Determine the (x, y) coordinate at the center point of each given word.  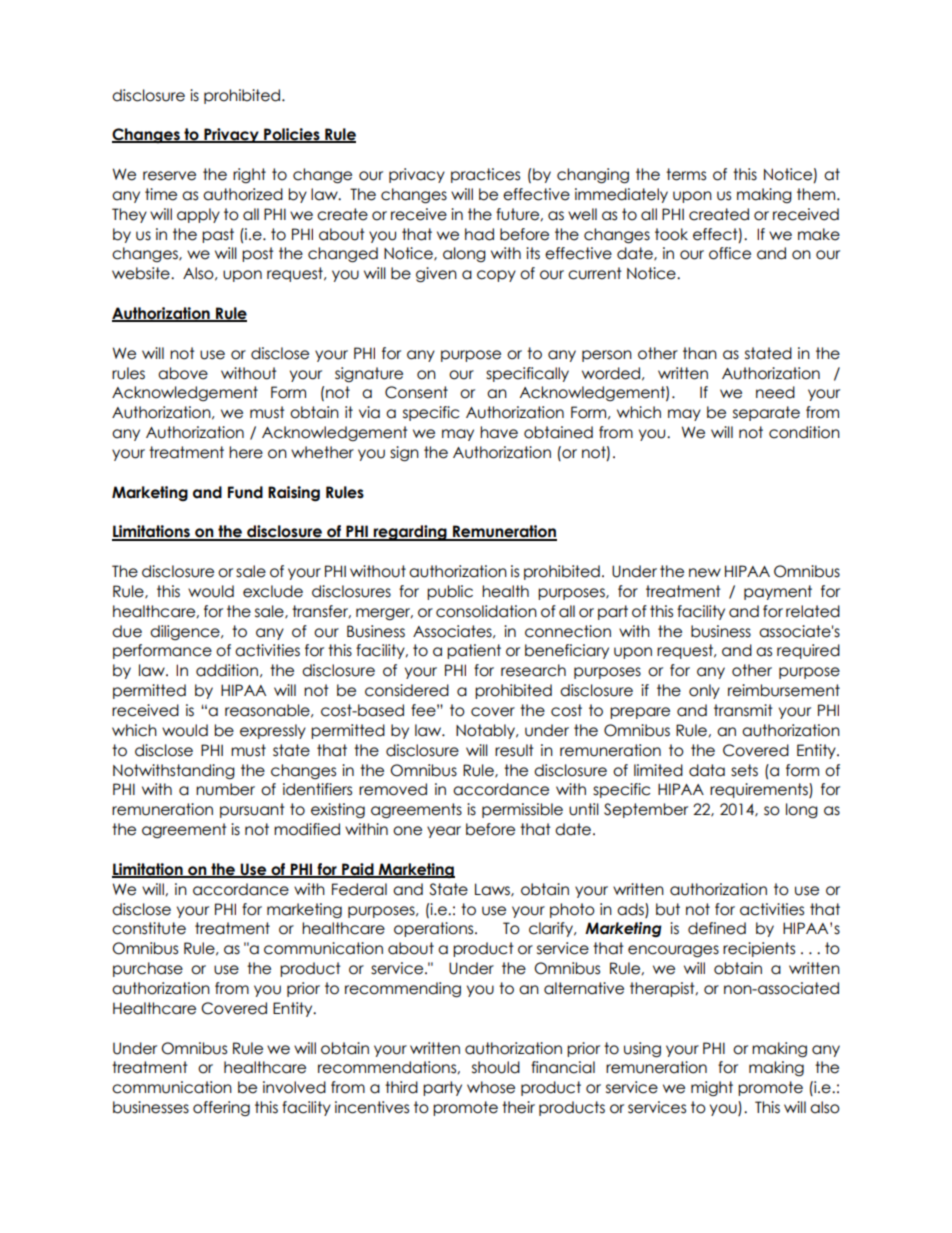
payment (778, 592)
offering (221, 1108)
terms (686, 174)
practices (485, 175)
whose (491, 1087)
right (249, 175)
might (712, 1088)
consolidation (486, 611)
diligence (186, 632)
